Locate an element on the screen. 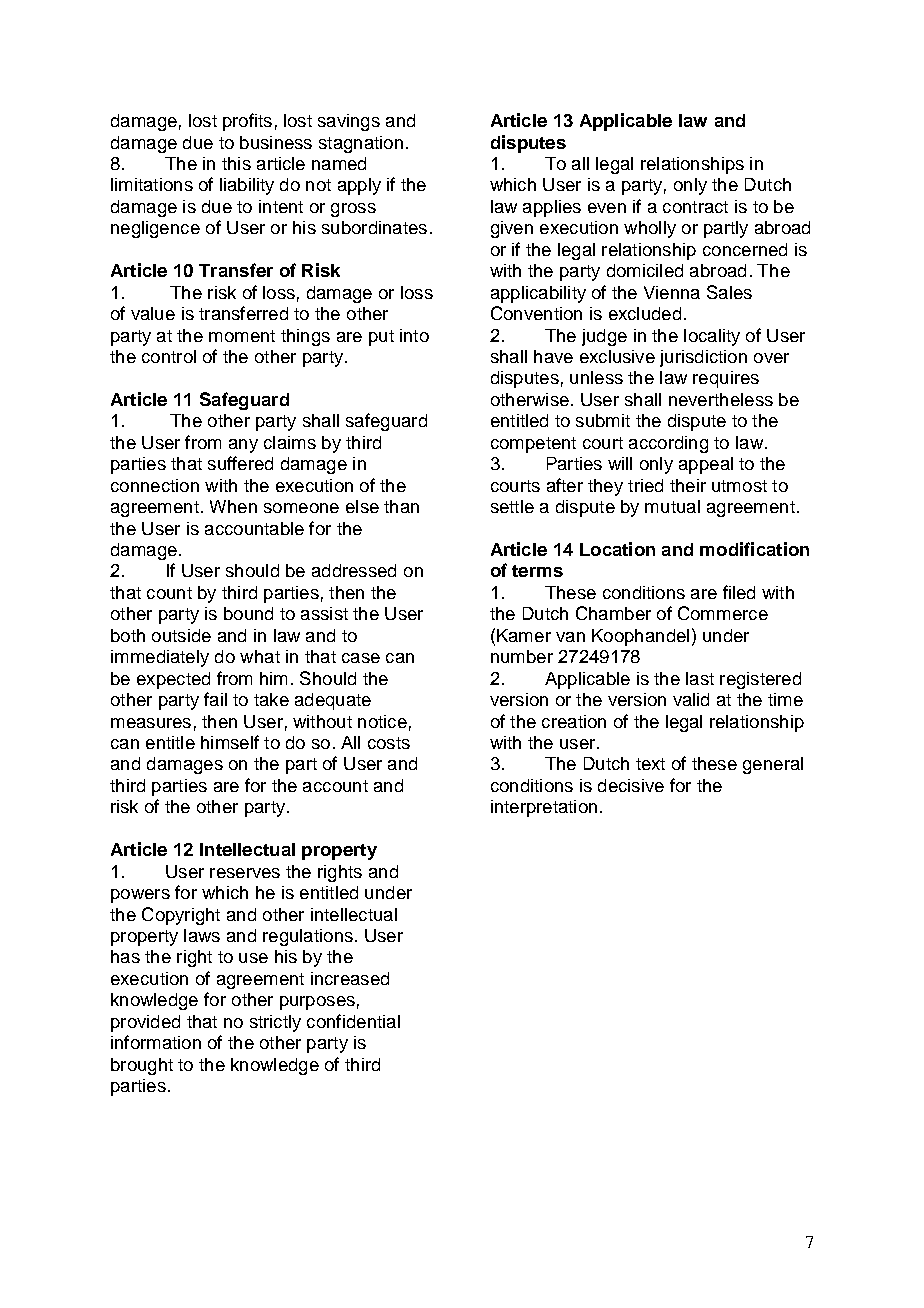  valid is located at coordinates (691, 699).
